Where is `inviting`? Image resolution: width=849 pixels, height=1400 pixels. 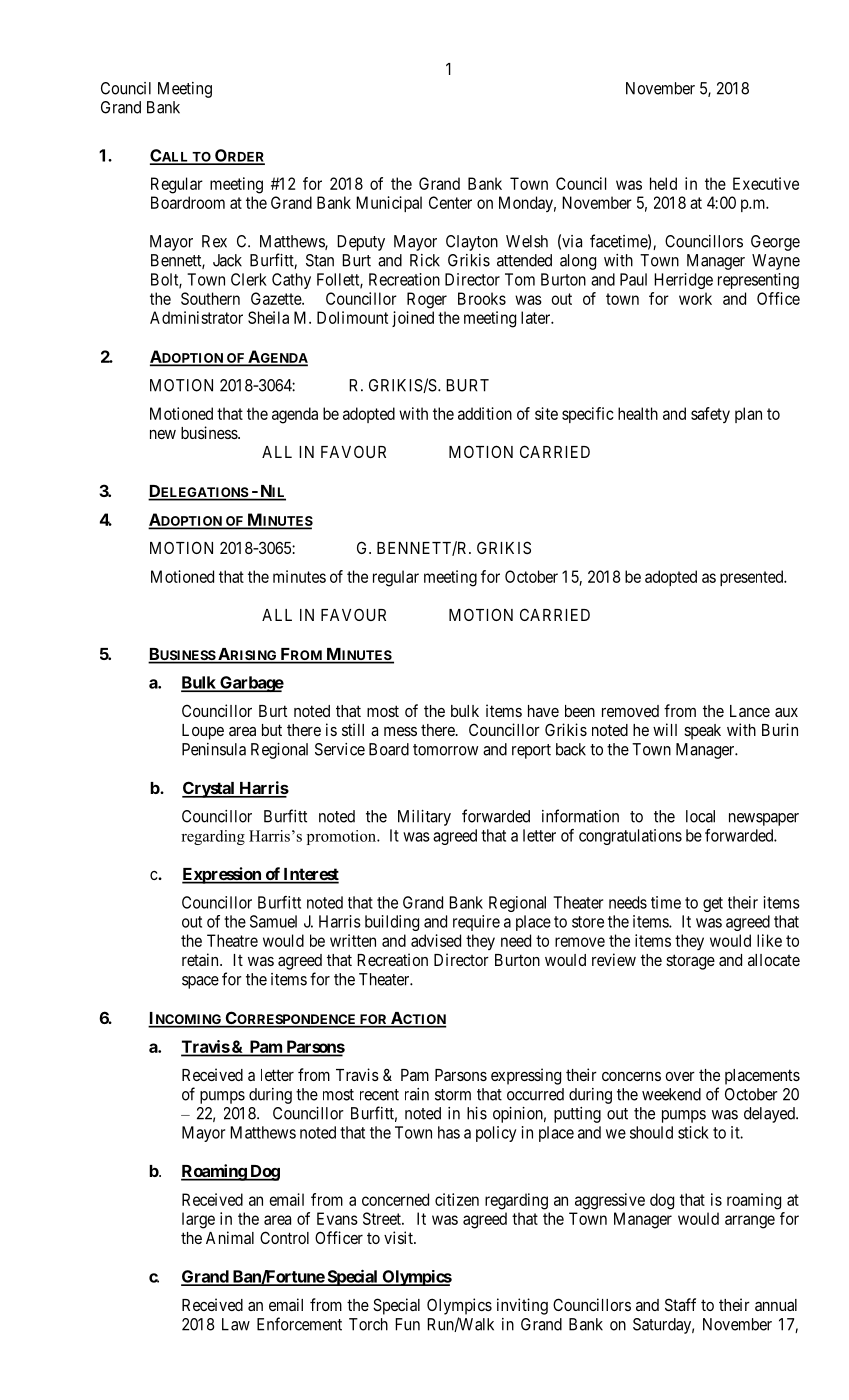
inviting is located at coordinates (522, 1306).
